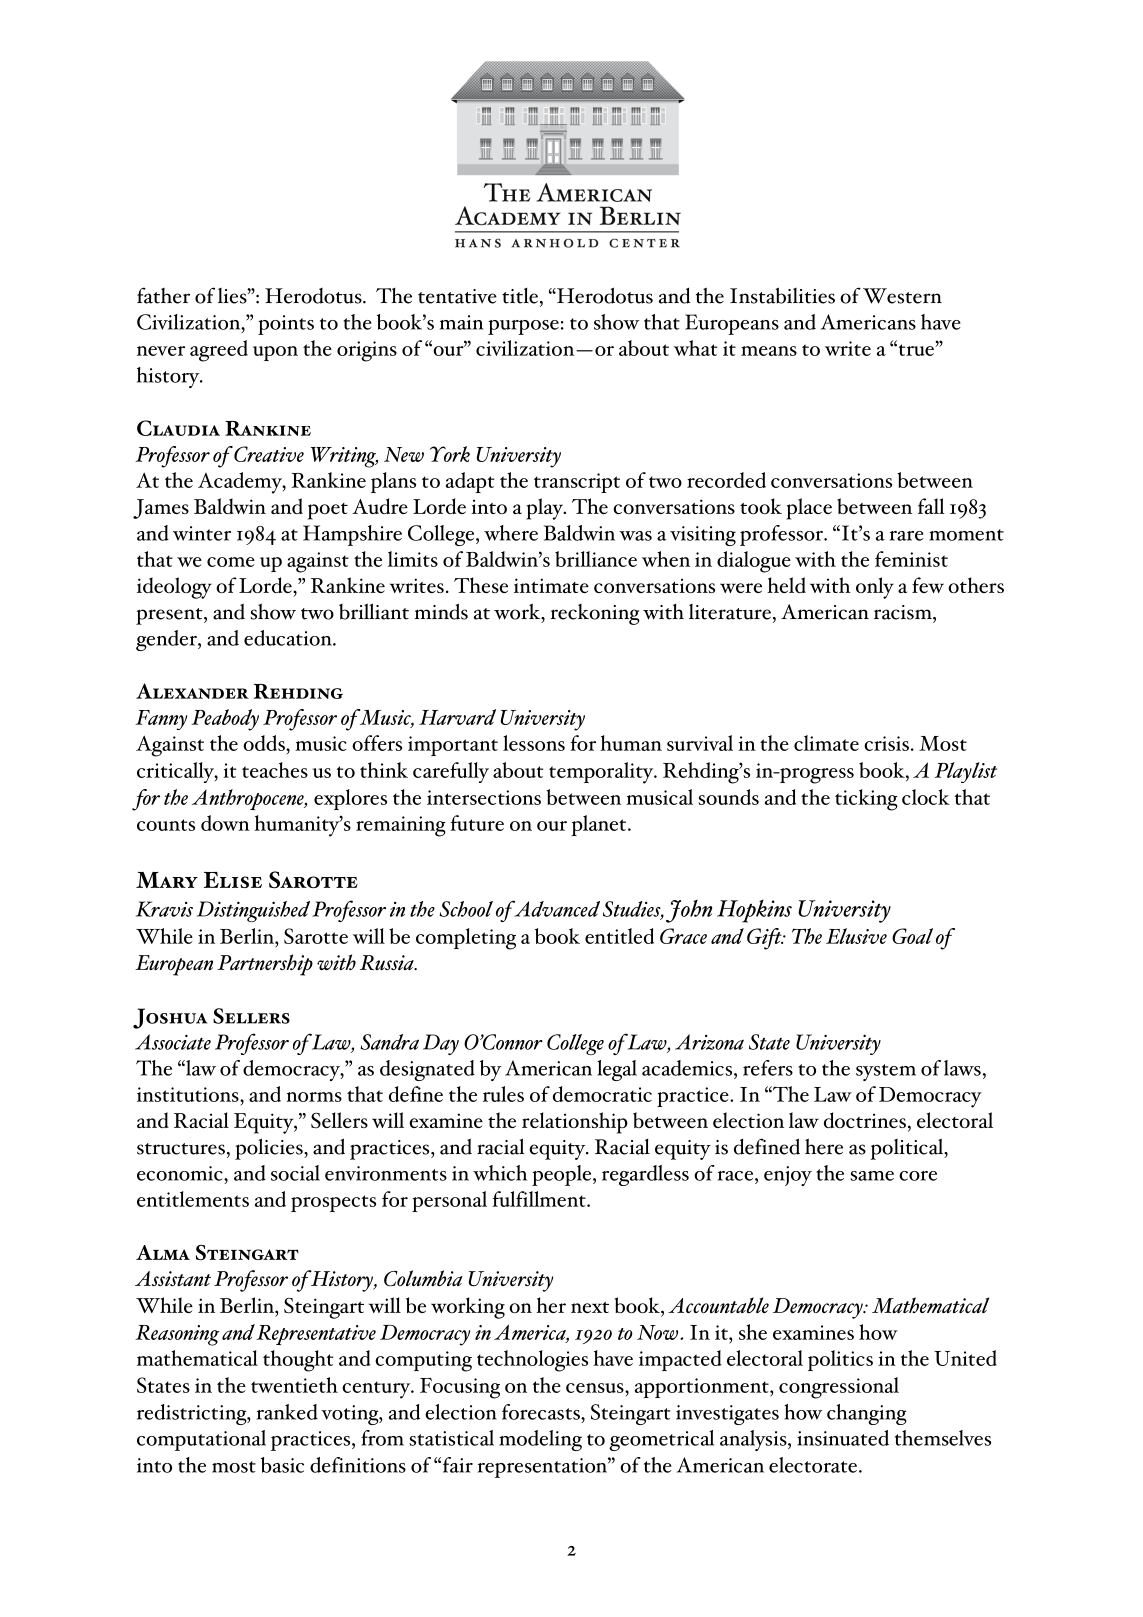  What do you see at coordinates (856, 936) in the document?
I see `Elusive` at bounding box center [856, 936].
